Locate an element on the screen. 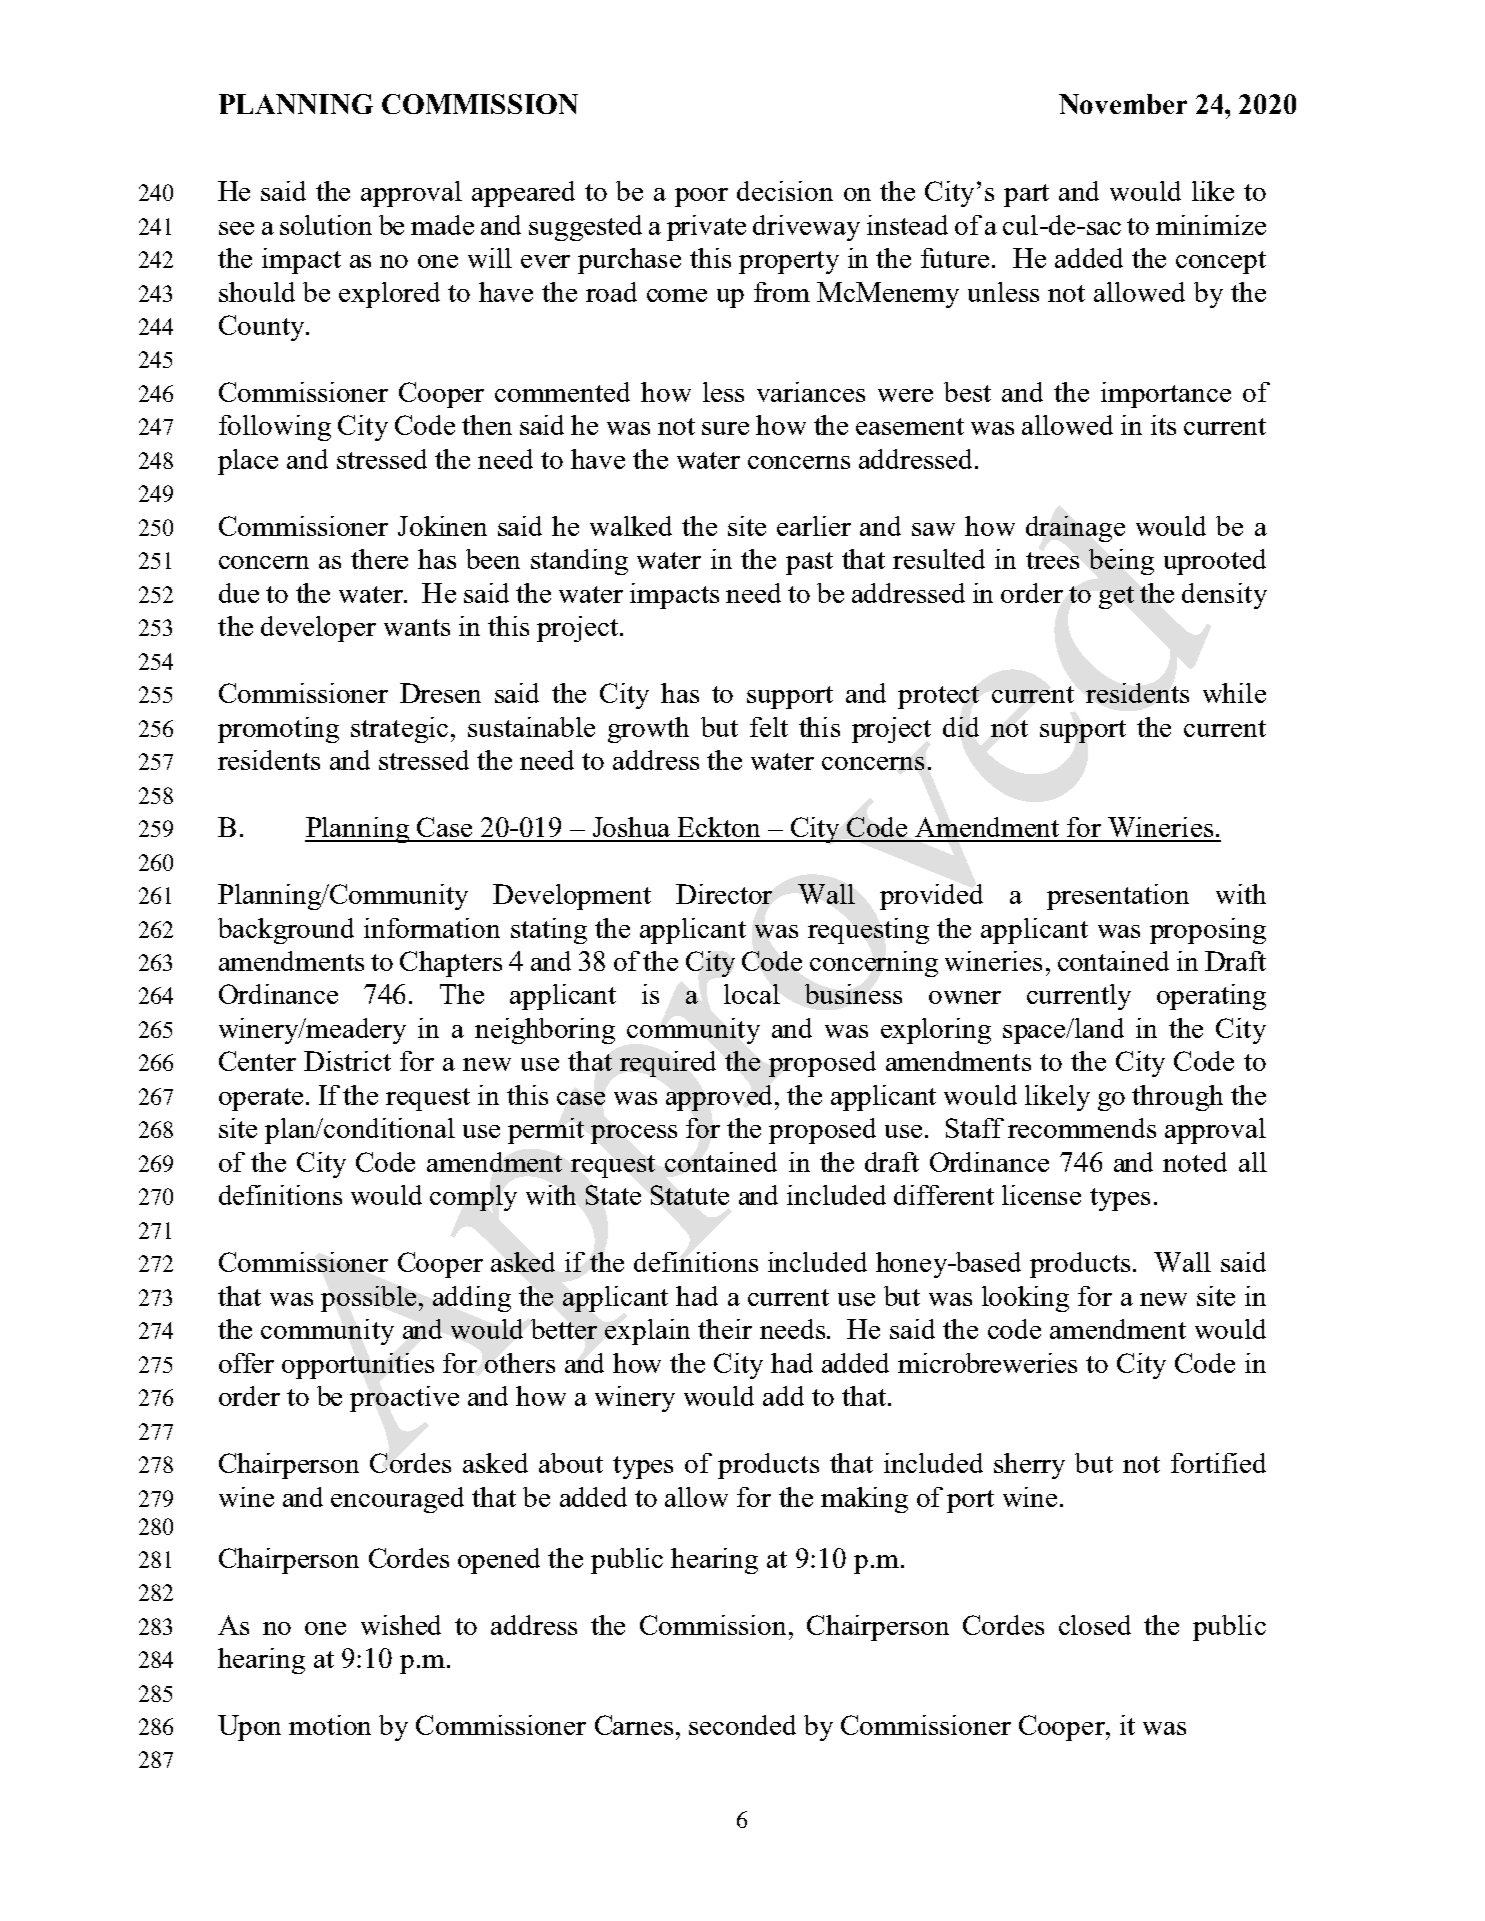 Image resolution: width=1485 pixels, height=1921 pixels. felt is located at coordinates (769, 727).
